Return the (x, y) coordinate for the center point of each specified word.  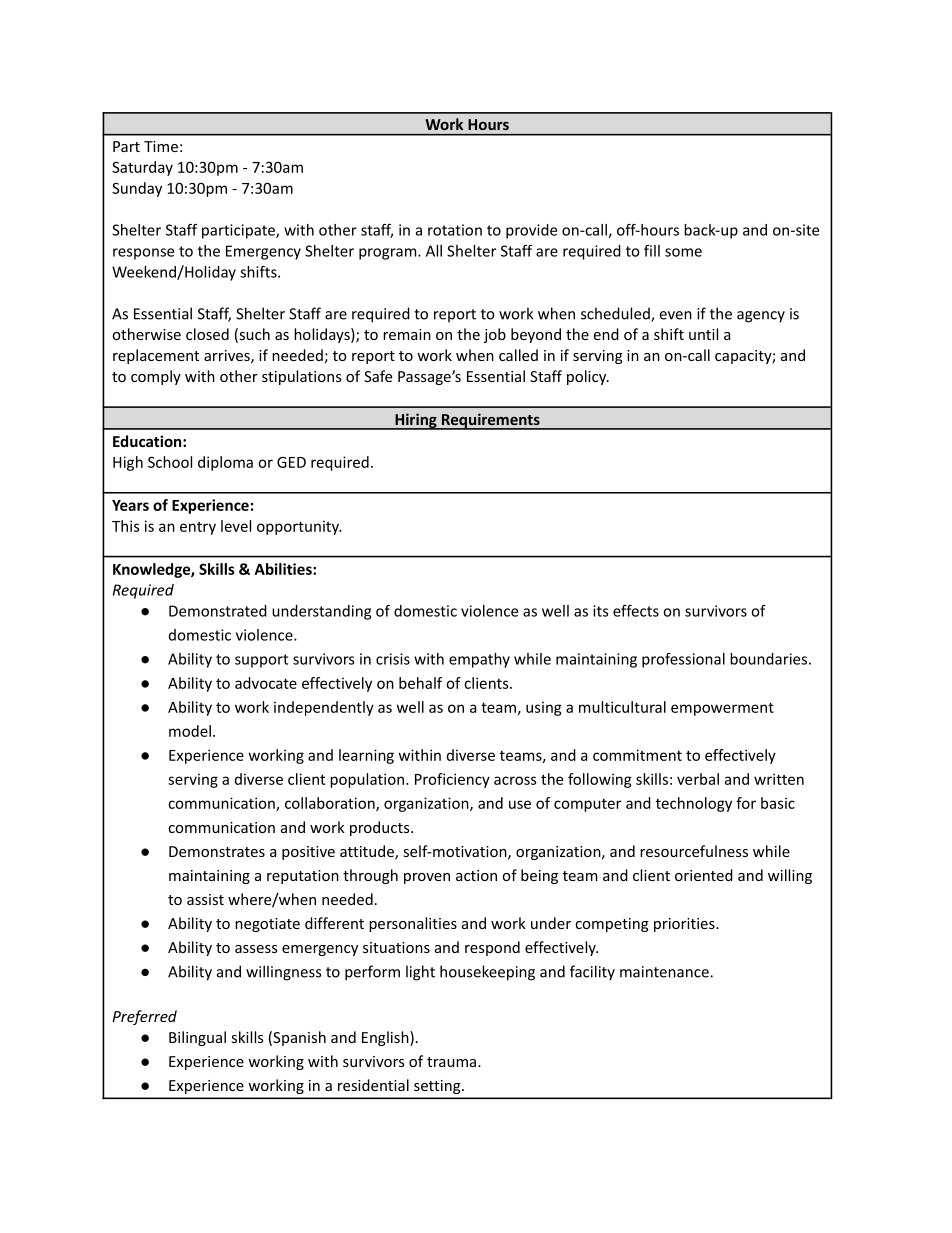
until (703, 334)
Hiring (416, 421)
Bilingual (197, 1038)
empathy (479, 660)
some (683, 252)
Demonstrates (217, 851)
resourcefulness (694, 851)
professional (683, 660)
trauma (453, 1062)
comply (156, 377)
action (476, 875)
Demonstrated (218, 611)
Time (161, 146)
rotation (455, 230)
